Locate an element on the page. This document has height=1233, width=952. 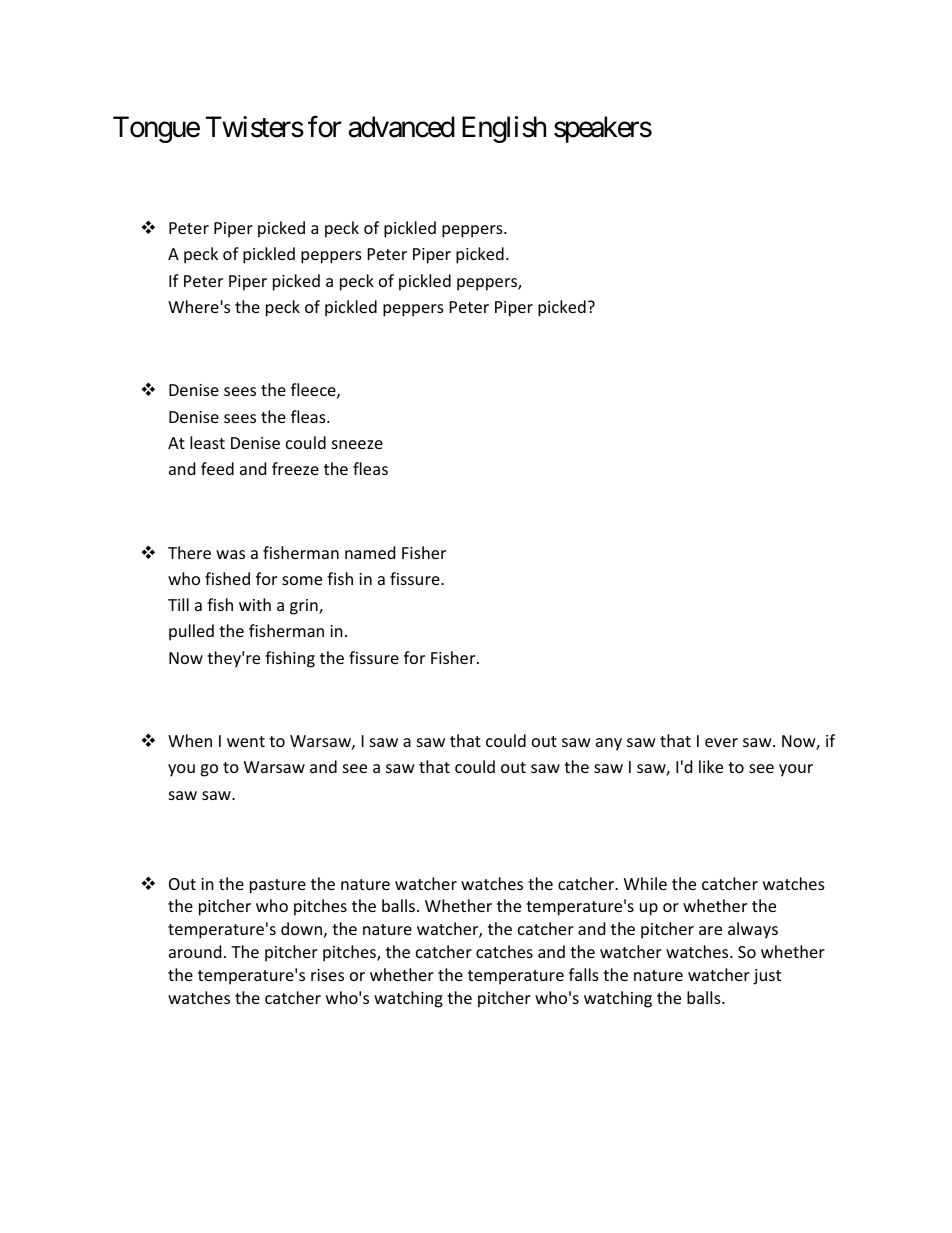
sneeze is located at coordinates (357, 444).
